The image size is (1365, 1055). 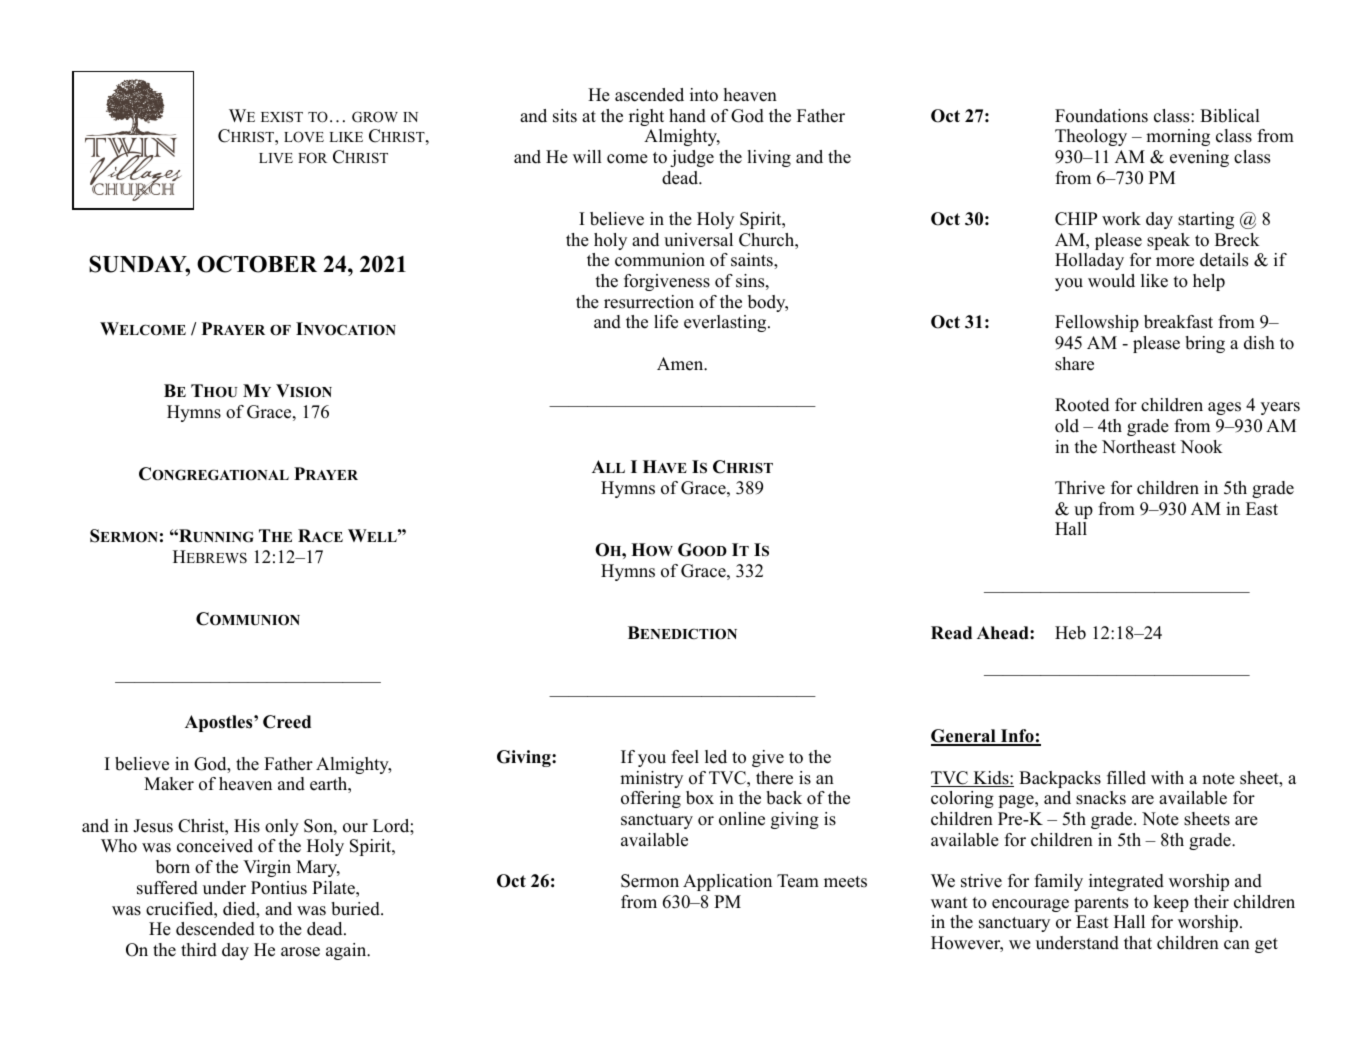 What do you see at coordinates (287, 722) in the page?
I see `Creed` at bounding box center [287, 722].
